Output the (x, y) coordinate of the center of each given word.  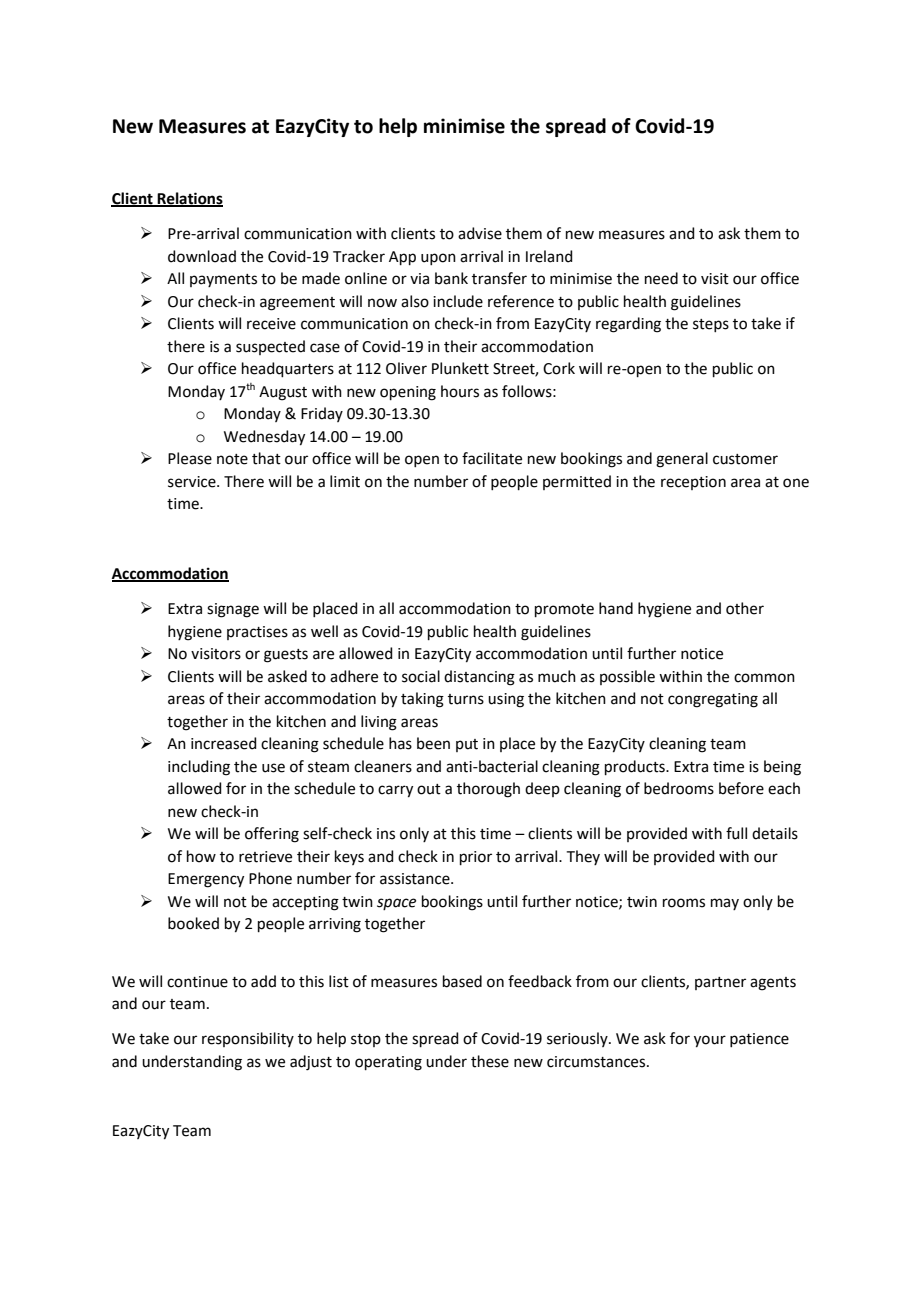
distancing (479, 678)
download (202, 256)
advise (480, 233)
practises (257, 633)
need (661, 278)
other (745, 608)
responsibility (248, 1039)
